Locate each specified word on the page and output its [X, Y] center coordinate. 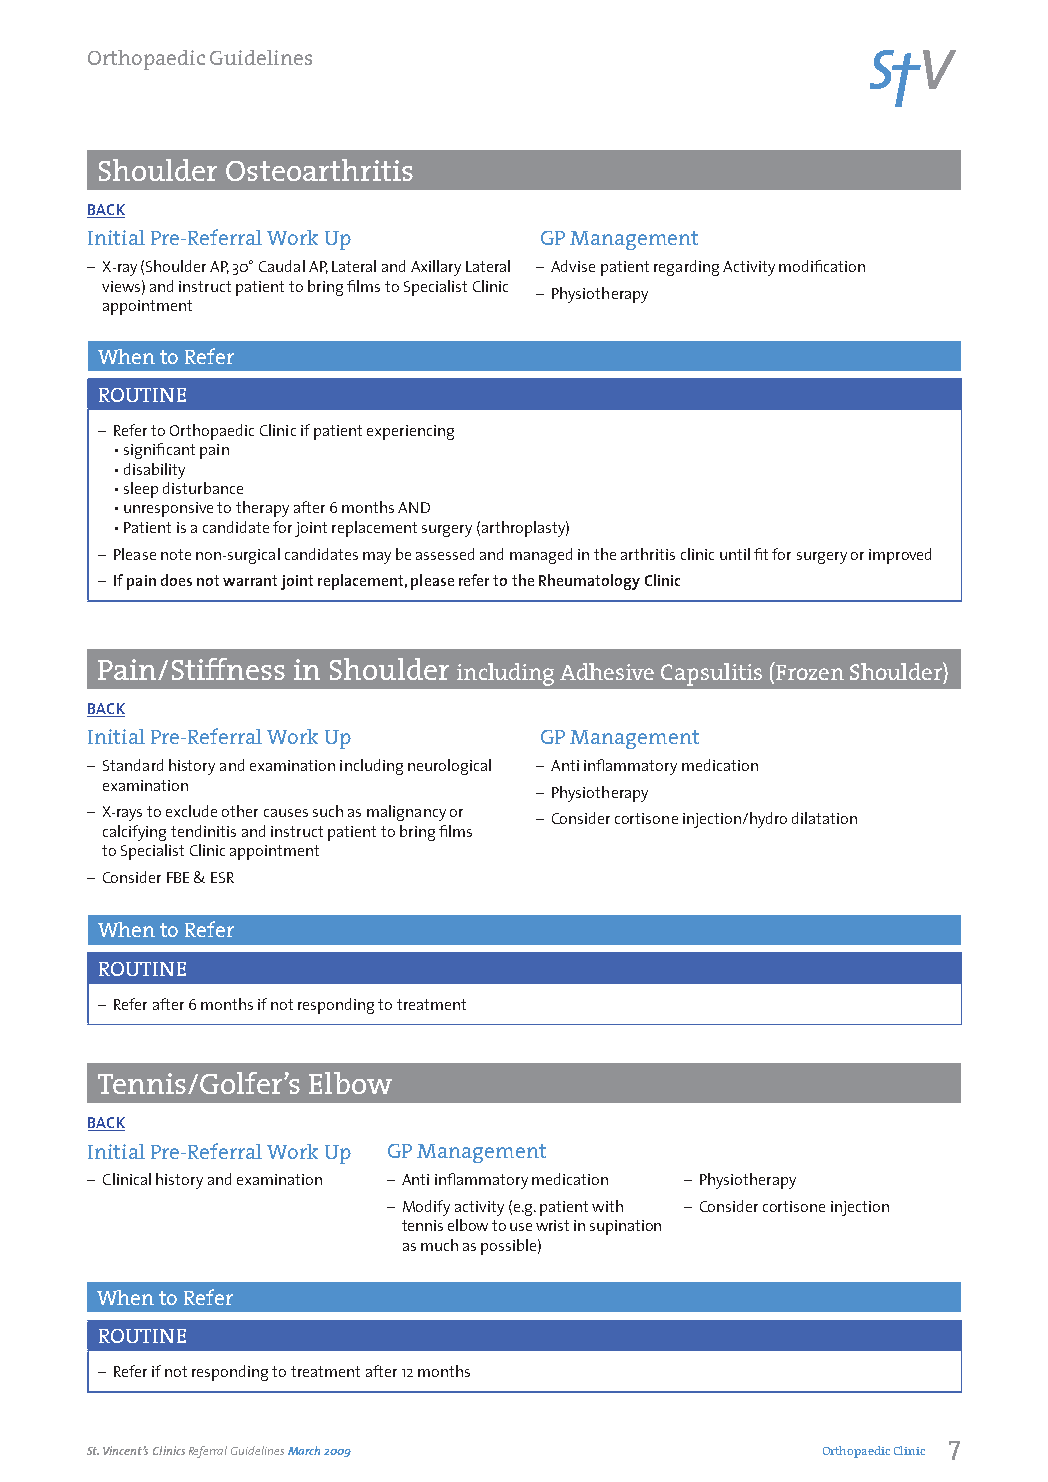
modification [822, 266]
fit [761, 554]
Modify [426, 1208]
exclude [191, 811]
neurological [449, 767]
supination [625, 1227]
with [607, 1206]
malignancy [406, 813]
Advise [573, 266]
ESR [222, 877]
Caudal [282, 266]
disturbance [203, 488]
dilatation [824, 818]
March [304, 1450]
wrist [552, 1225]
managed [541, 556]
